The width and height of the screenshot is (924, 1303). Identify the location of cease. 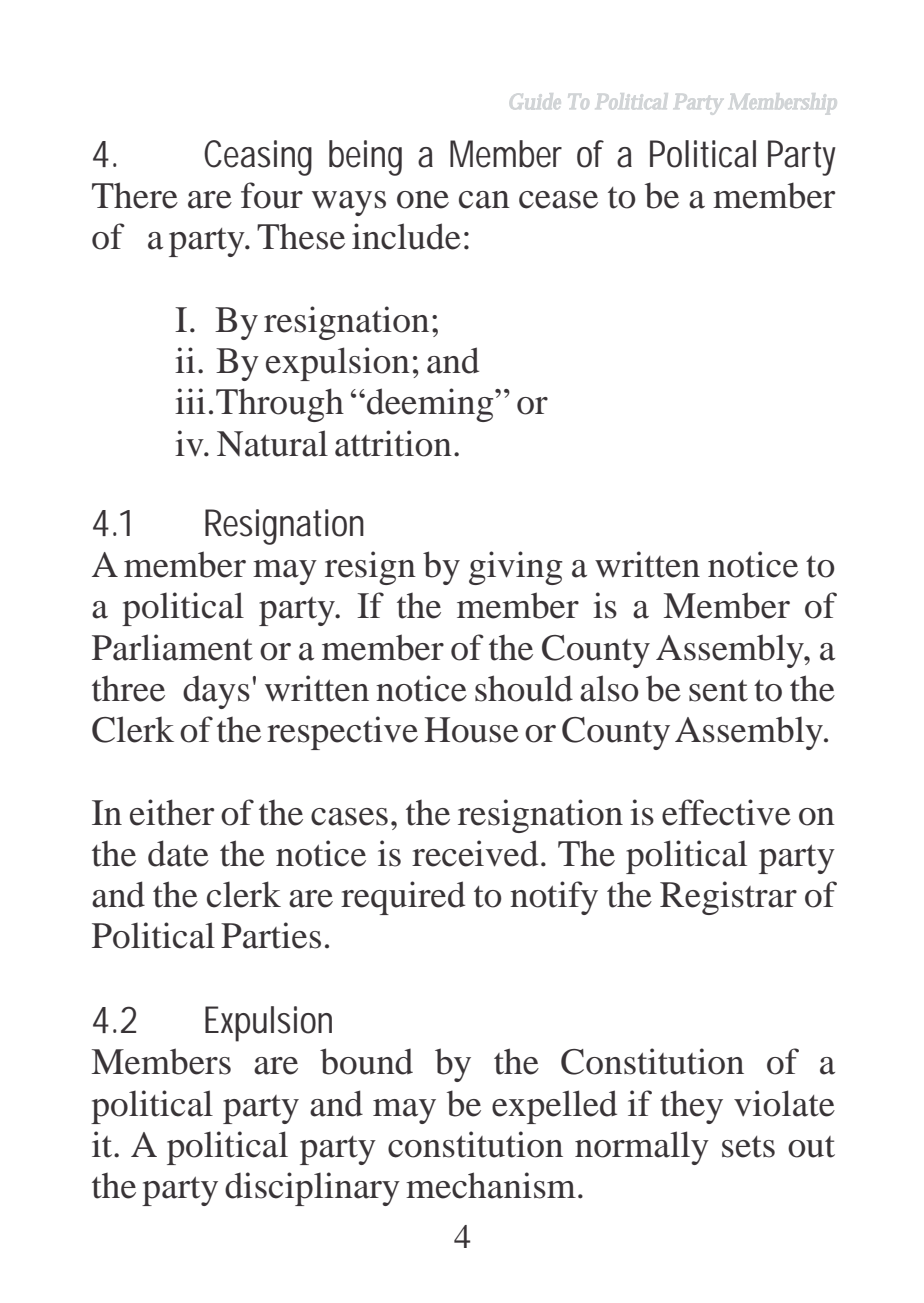
(558, 200).
